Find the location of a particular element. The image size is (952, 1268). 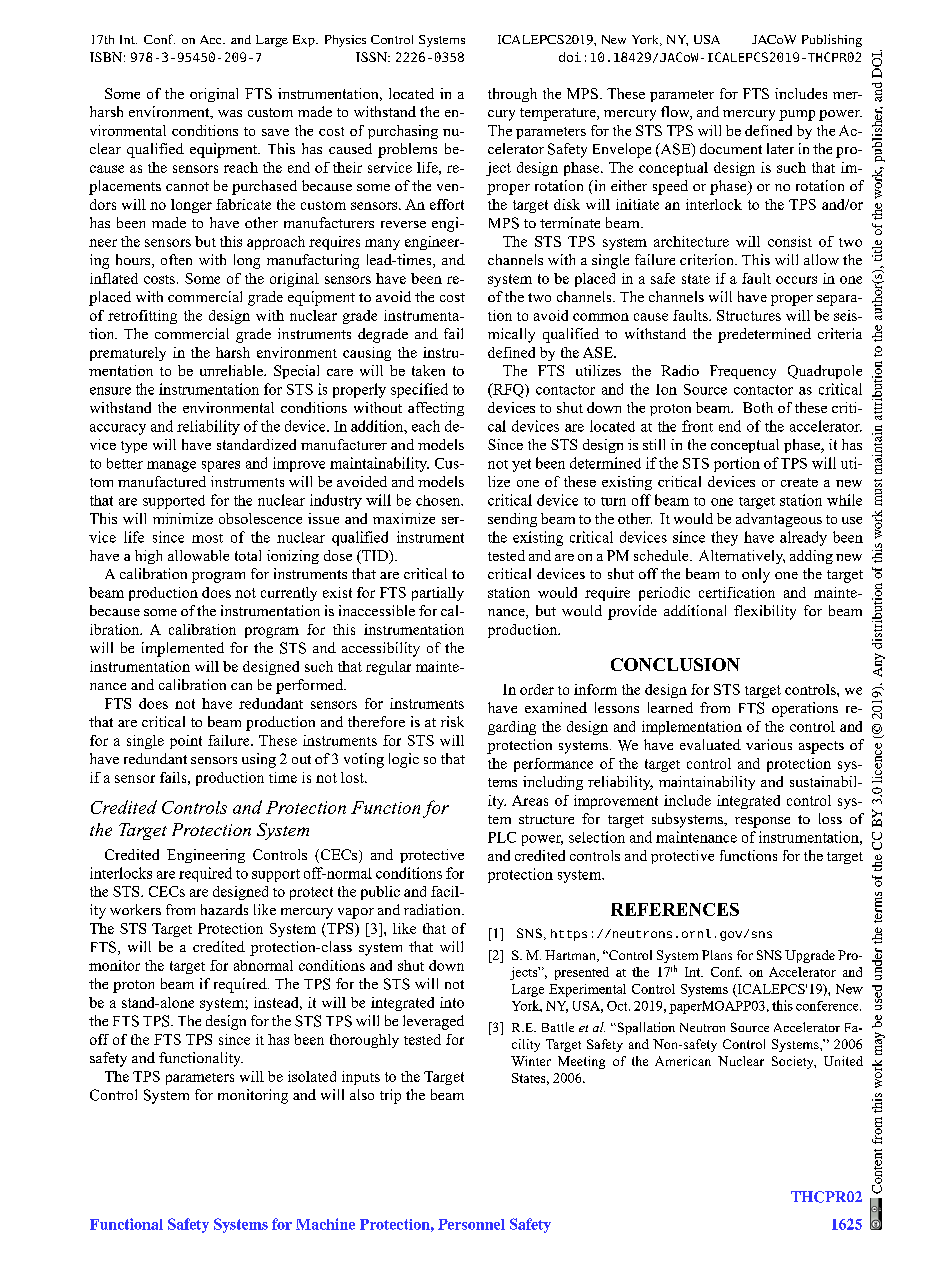

Machine is located at coordinates (325, 1224).
